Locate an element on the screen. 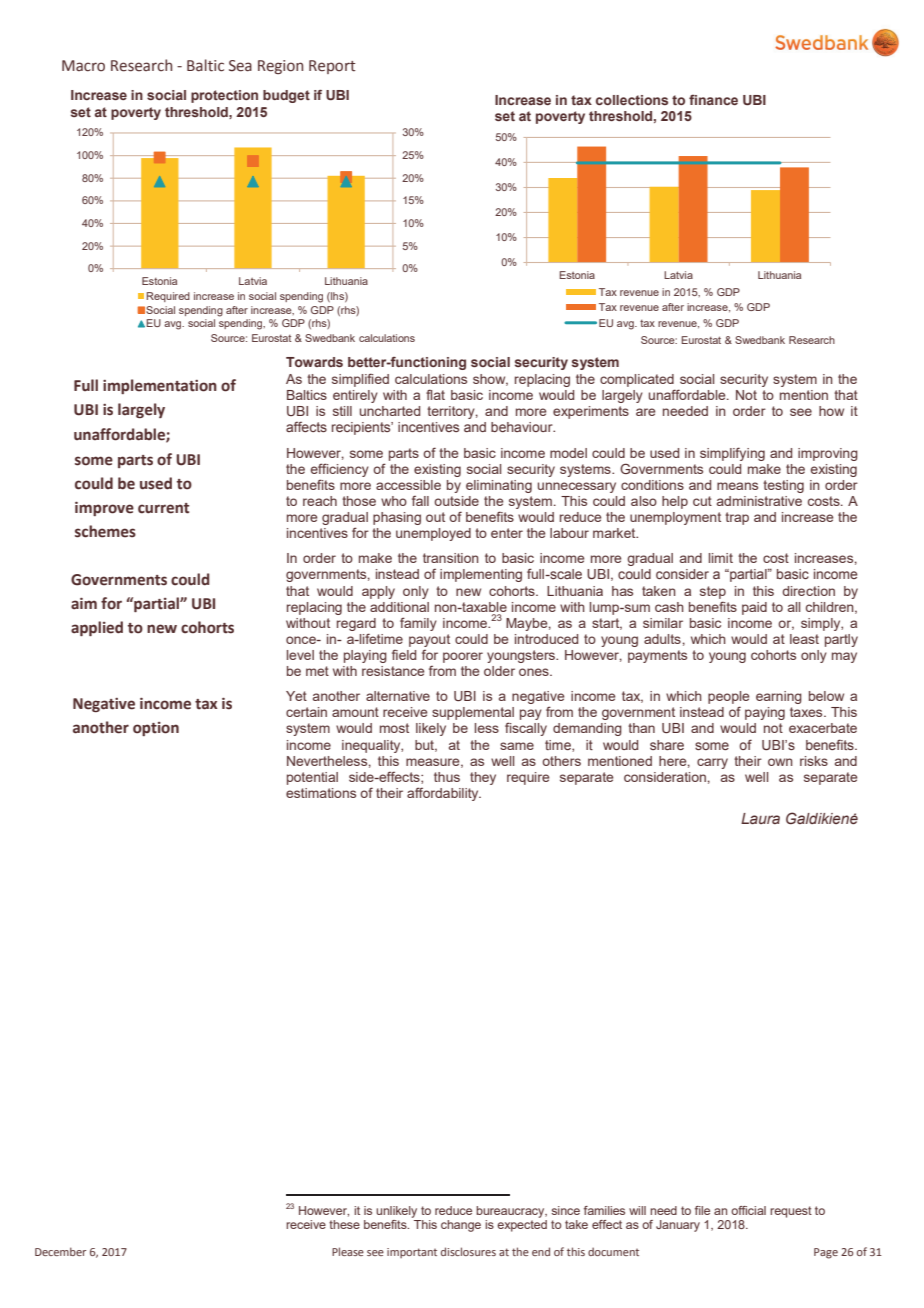  option is located at coordinates (156, 729).
